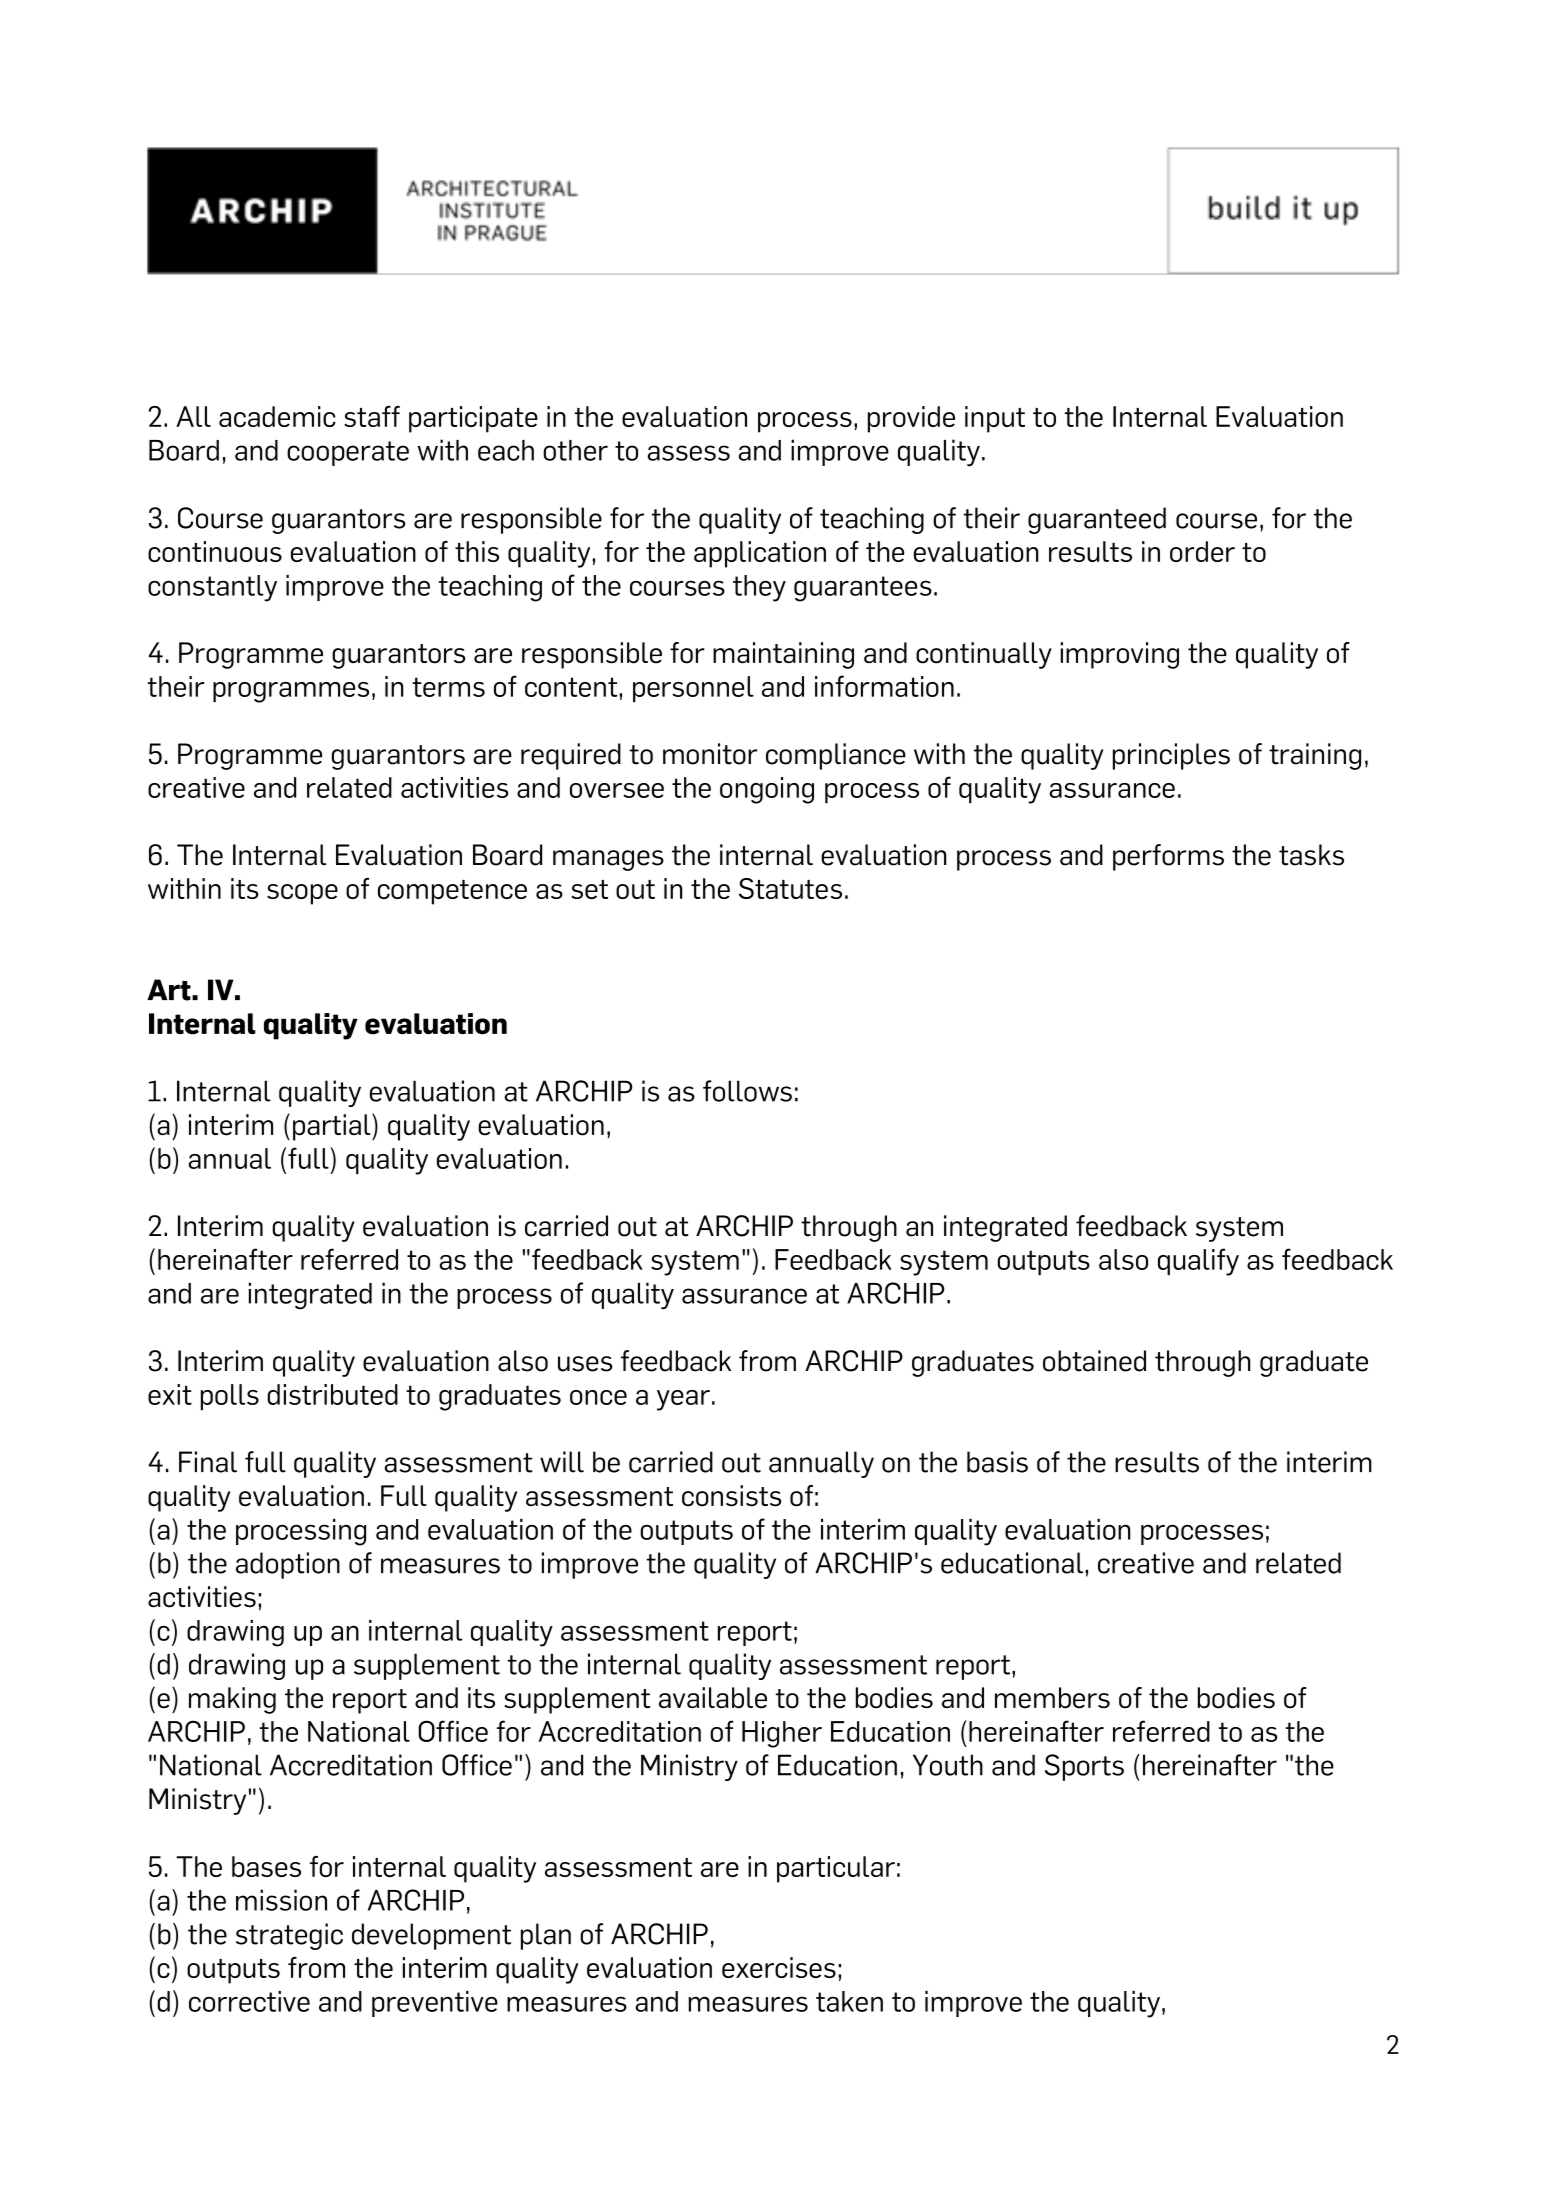  What do you see at coordinates (1084, 1767) in the page?
I see `Sports` at bounding box center [1084, 1767].
